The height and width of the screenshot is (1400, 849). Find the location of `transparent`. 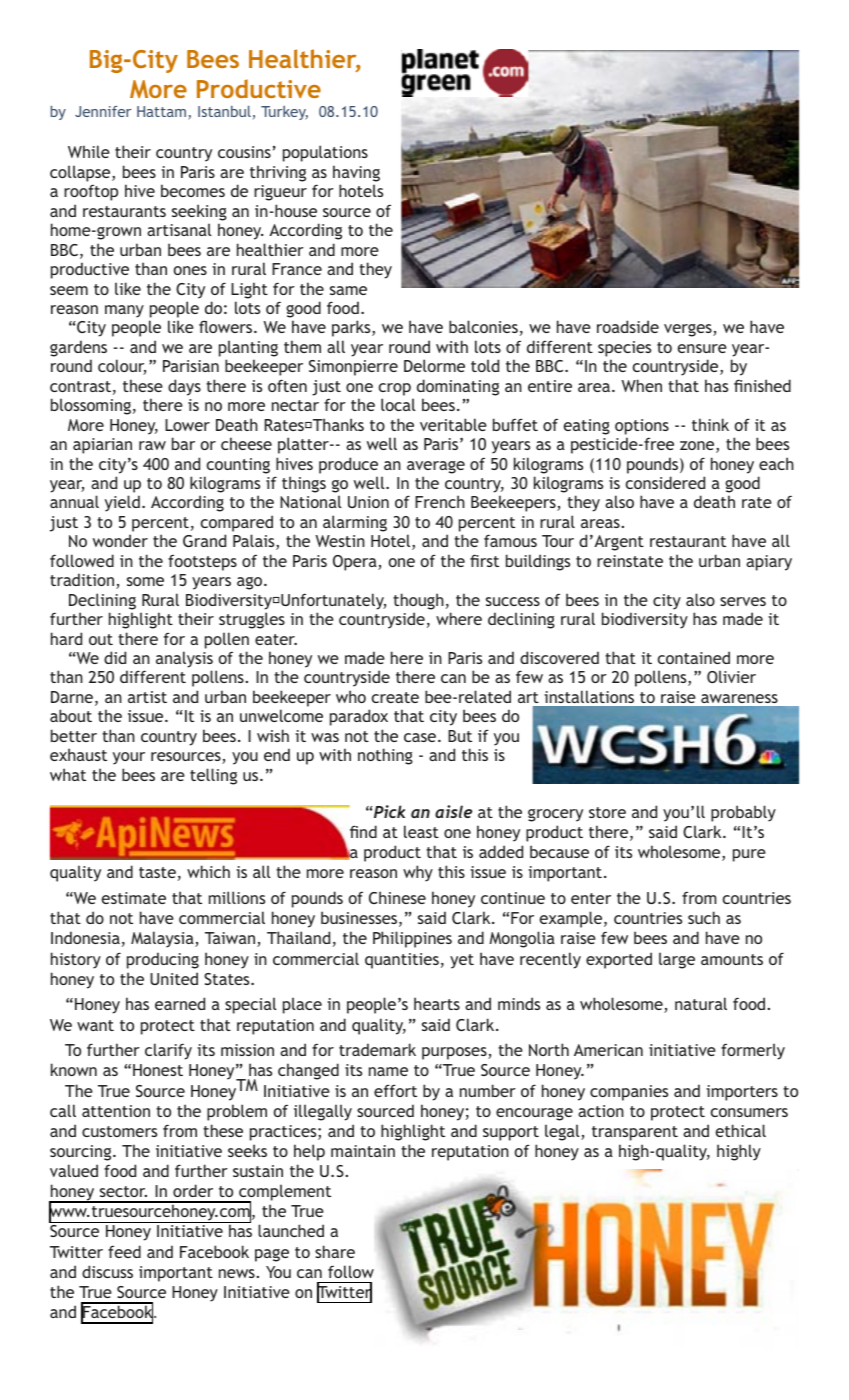

transparent is located at coordinates (635, 1133).
